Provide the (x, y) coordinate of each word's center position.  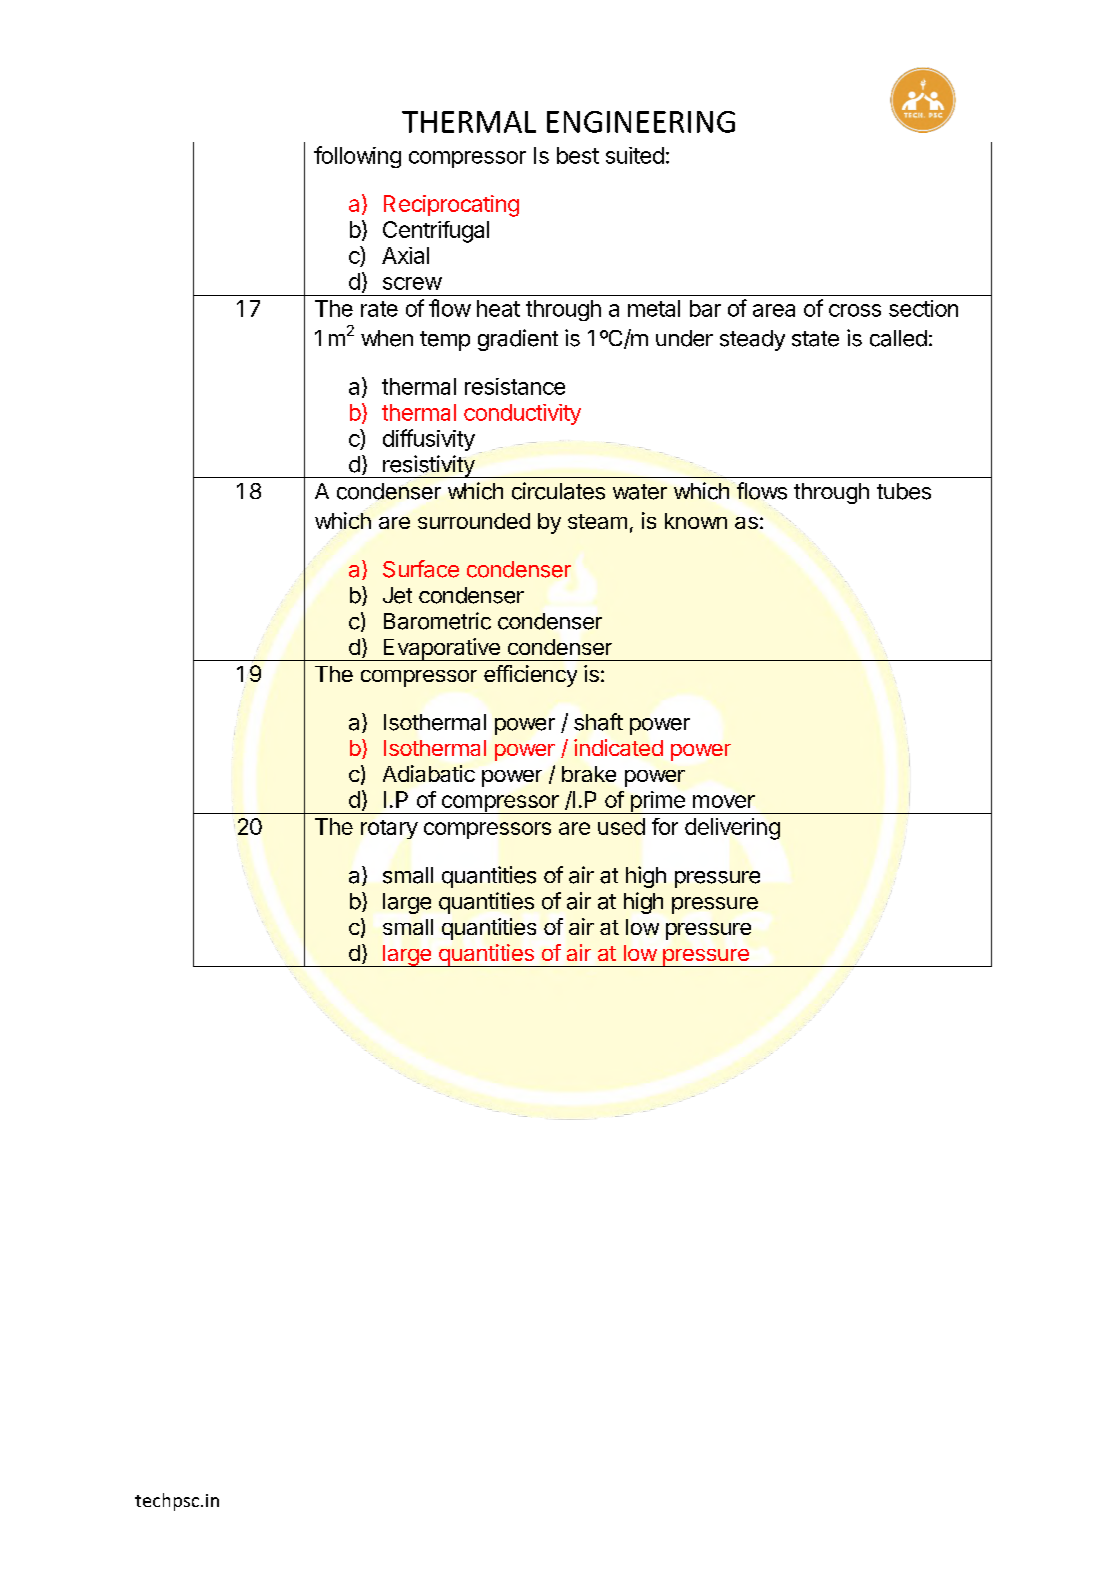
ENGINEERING (641, 122)
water (640, 492)
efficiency (530, 676)
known (696, 521)
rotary (389, 829)
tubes (904, 491)
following (357, 157)
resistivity (428, 466)
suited (635, 155)
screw (412, 283)
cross (855, 310)
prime (657, 802)
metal (654, 308)
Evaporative (441, 649)
